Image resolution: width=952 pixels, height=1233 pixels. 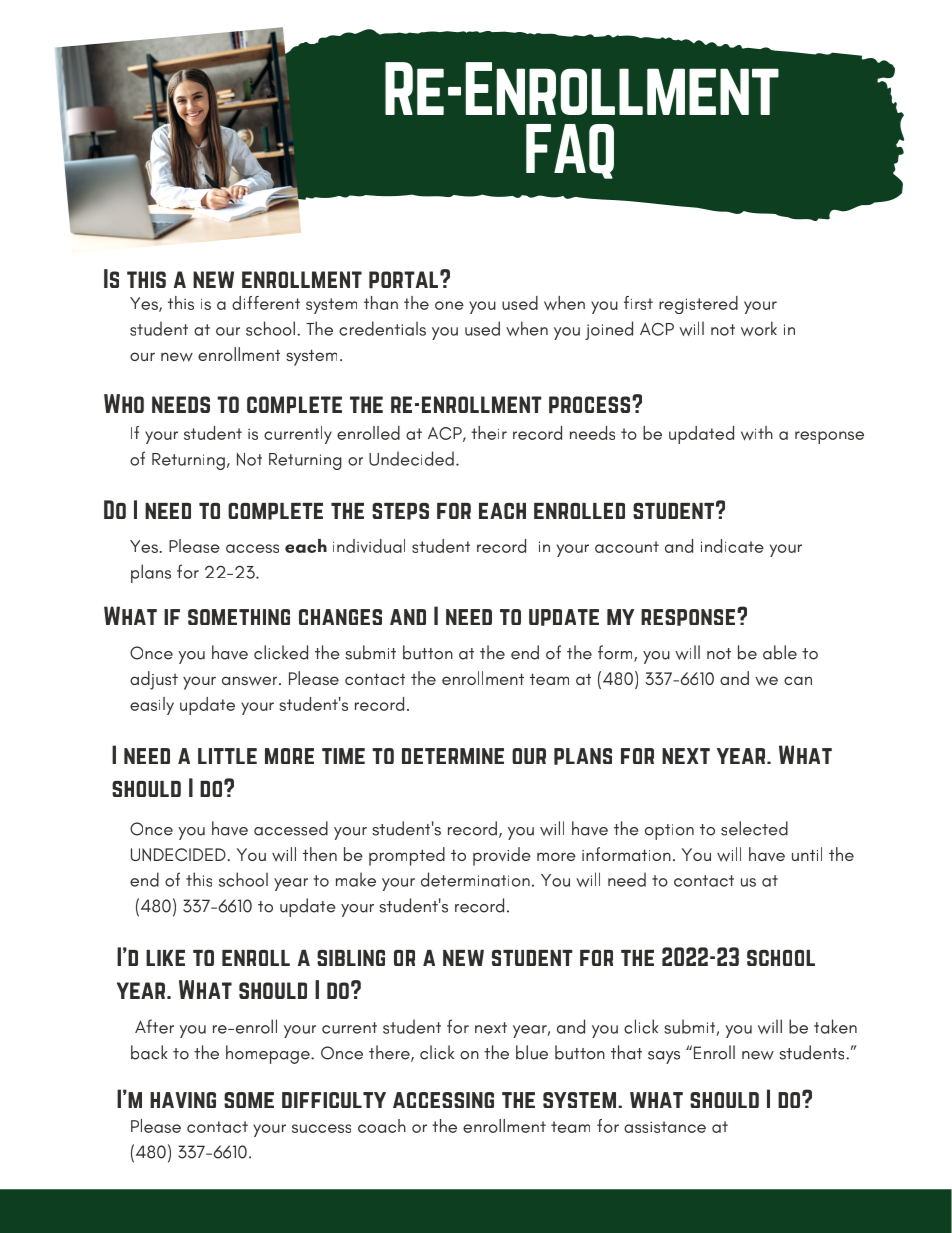 I want to click on Who, so click(x=124, y=403).
